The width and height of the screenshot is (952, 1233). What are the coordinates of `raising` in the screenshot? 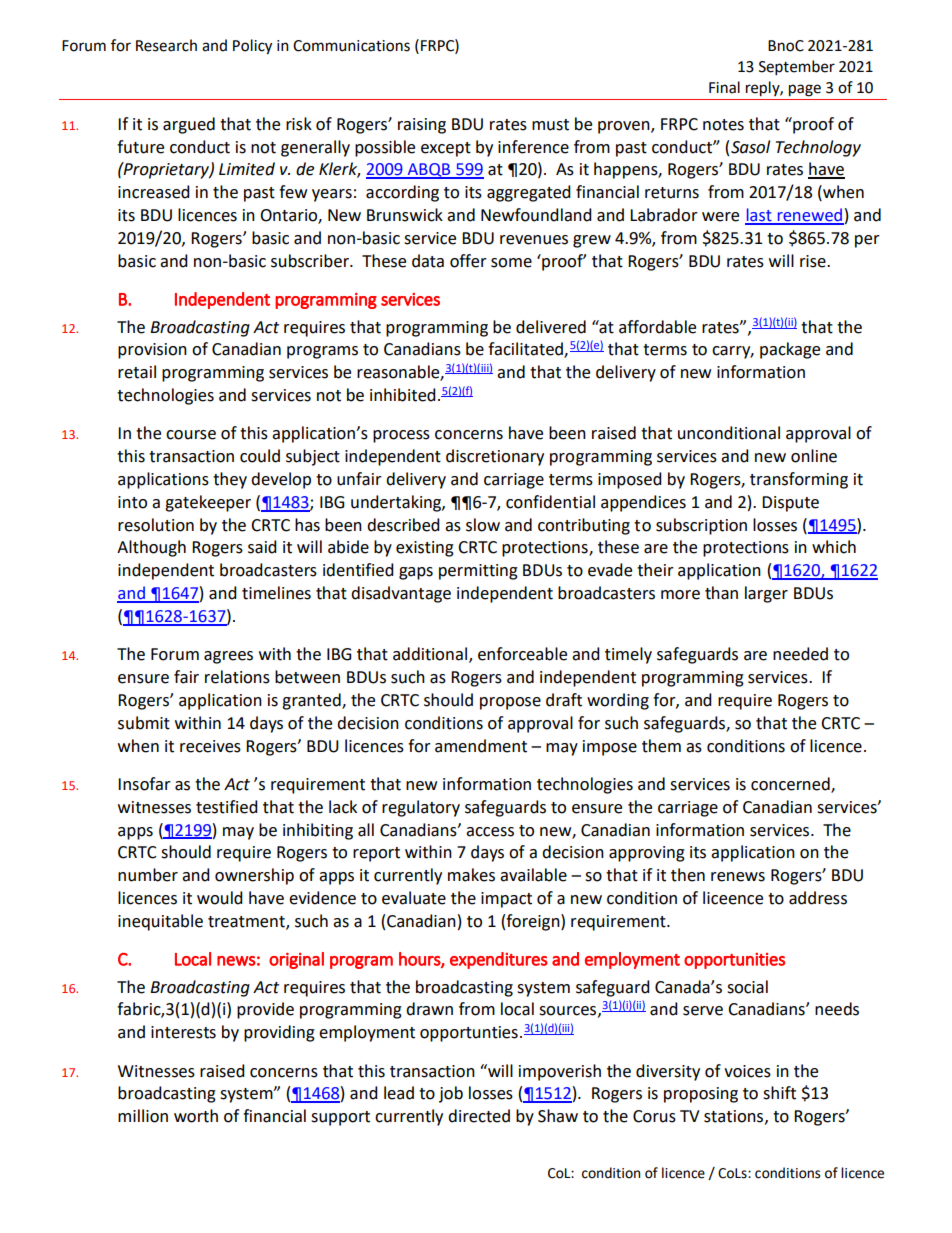 It's located at (422, 126).
